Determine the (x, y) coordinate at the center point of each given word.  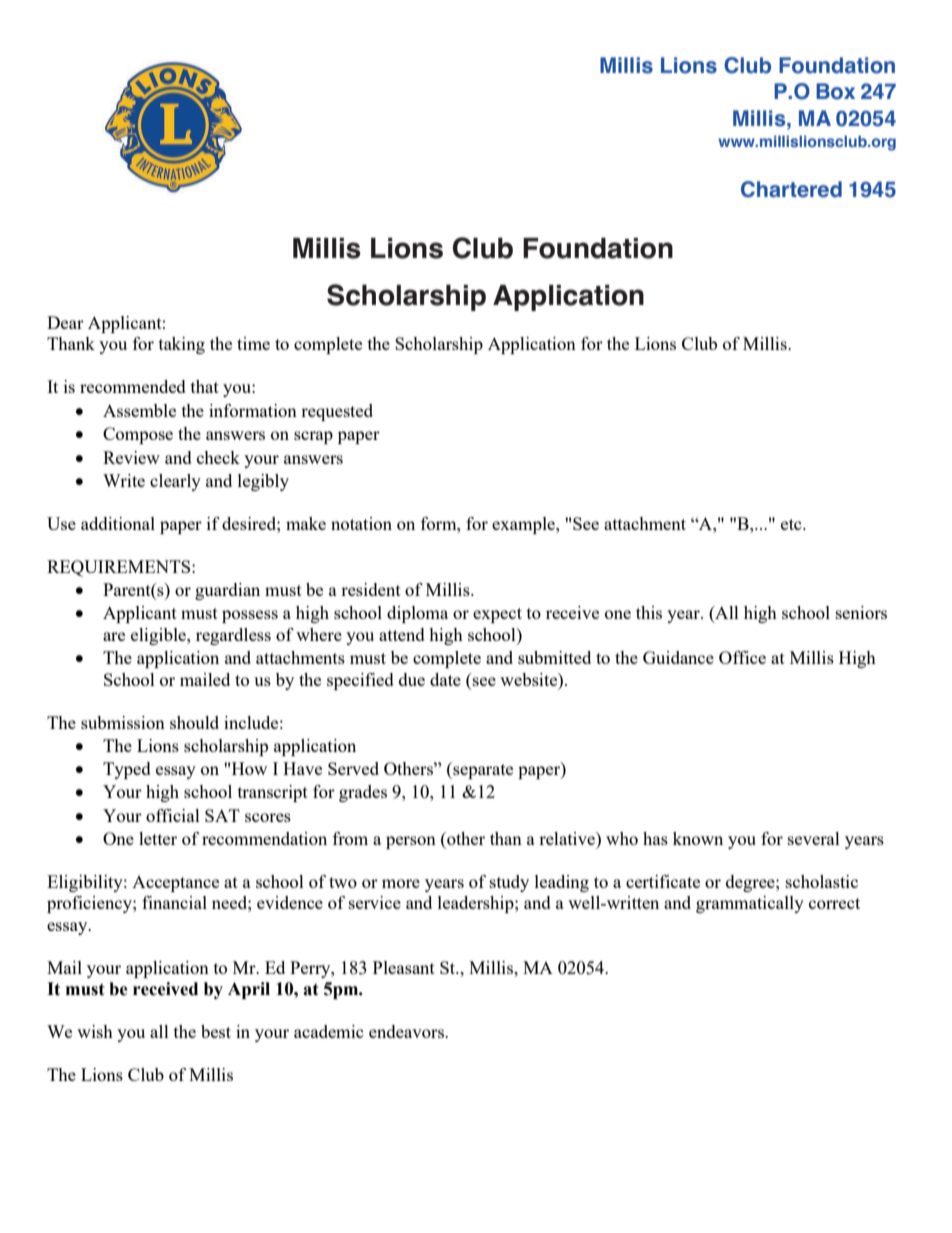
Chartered (791, 189)
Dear (65, 322)
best (216, 1031)
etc (792, 524)
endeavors (407, 1031)
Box (835, 91)
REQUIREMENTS (120, 568)
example (524, 525)
